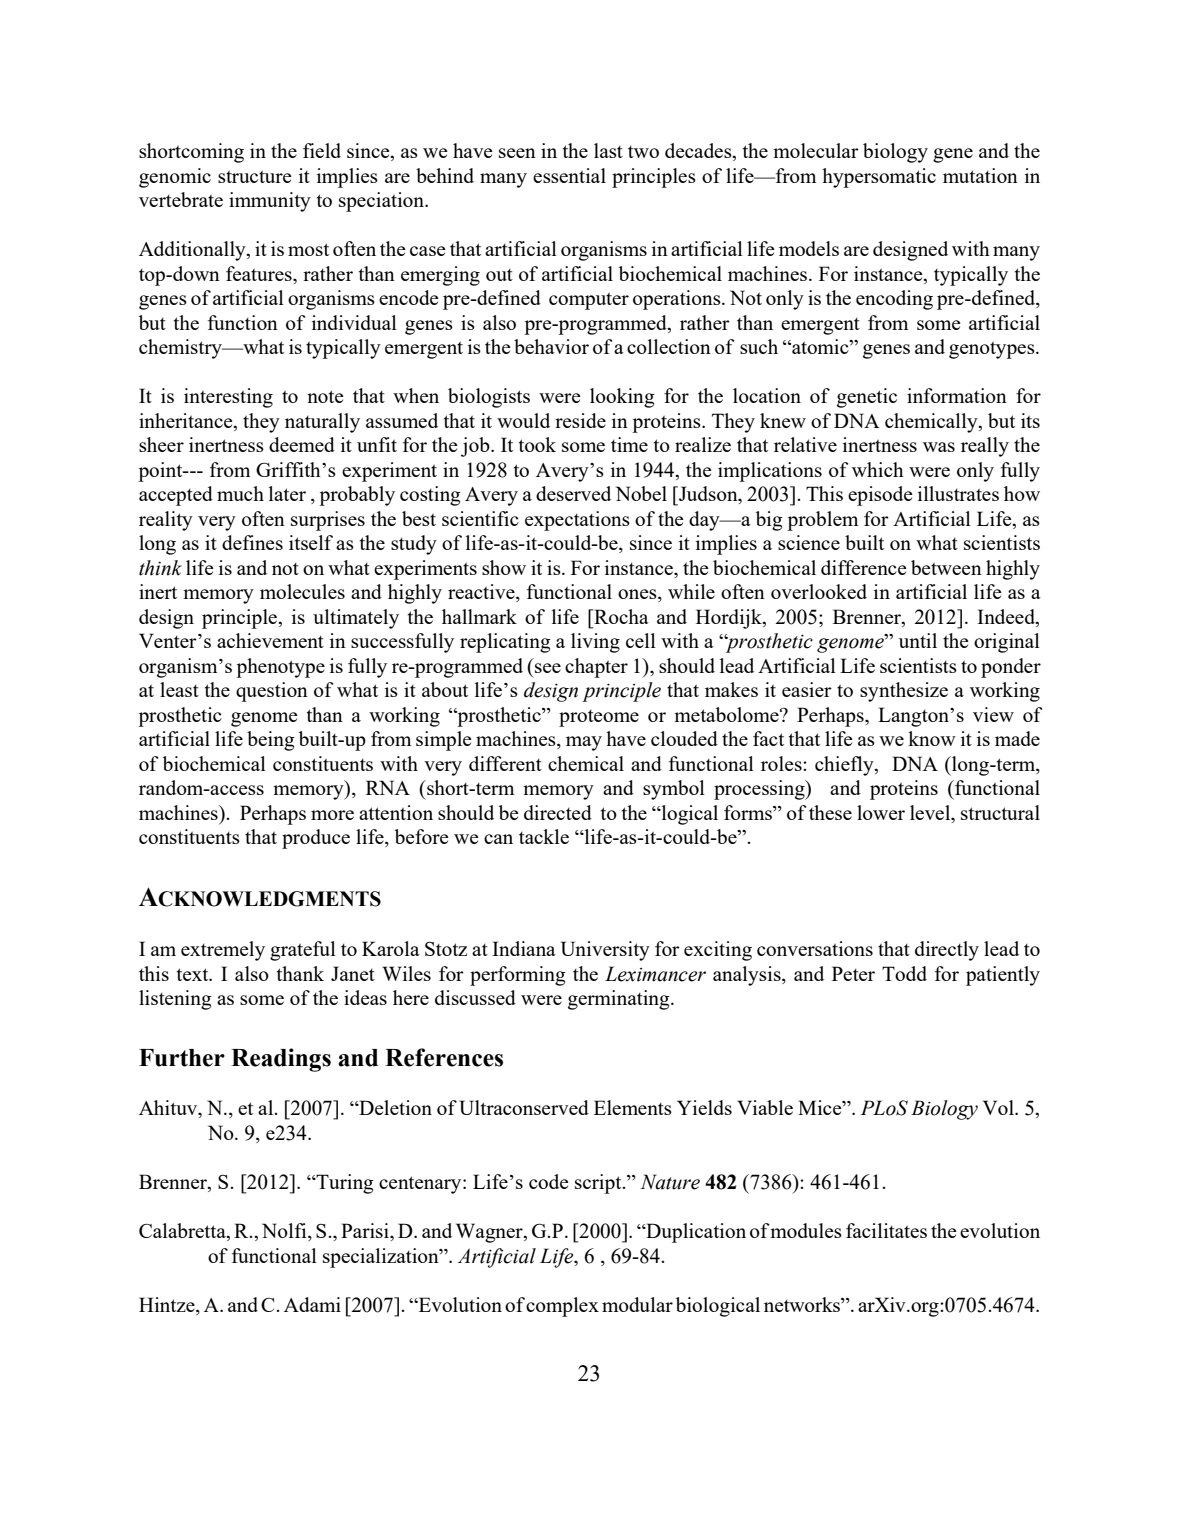  What do you see at coordinates (620, 1000) in the screenshot?
I see `germinating` at bounding box center [620, 1000].
